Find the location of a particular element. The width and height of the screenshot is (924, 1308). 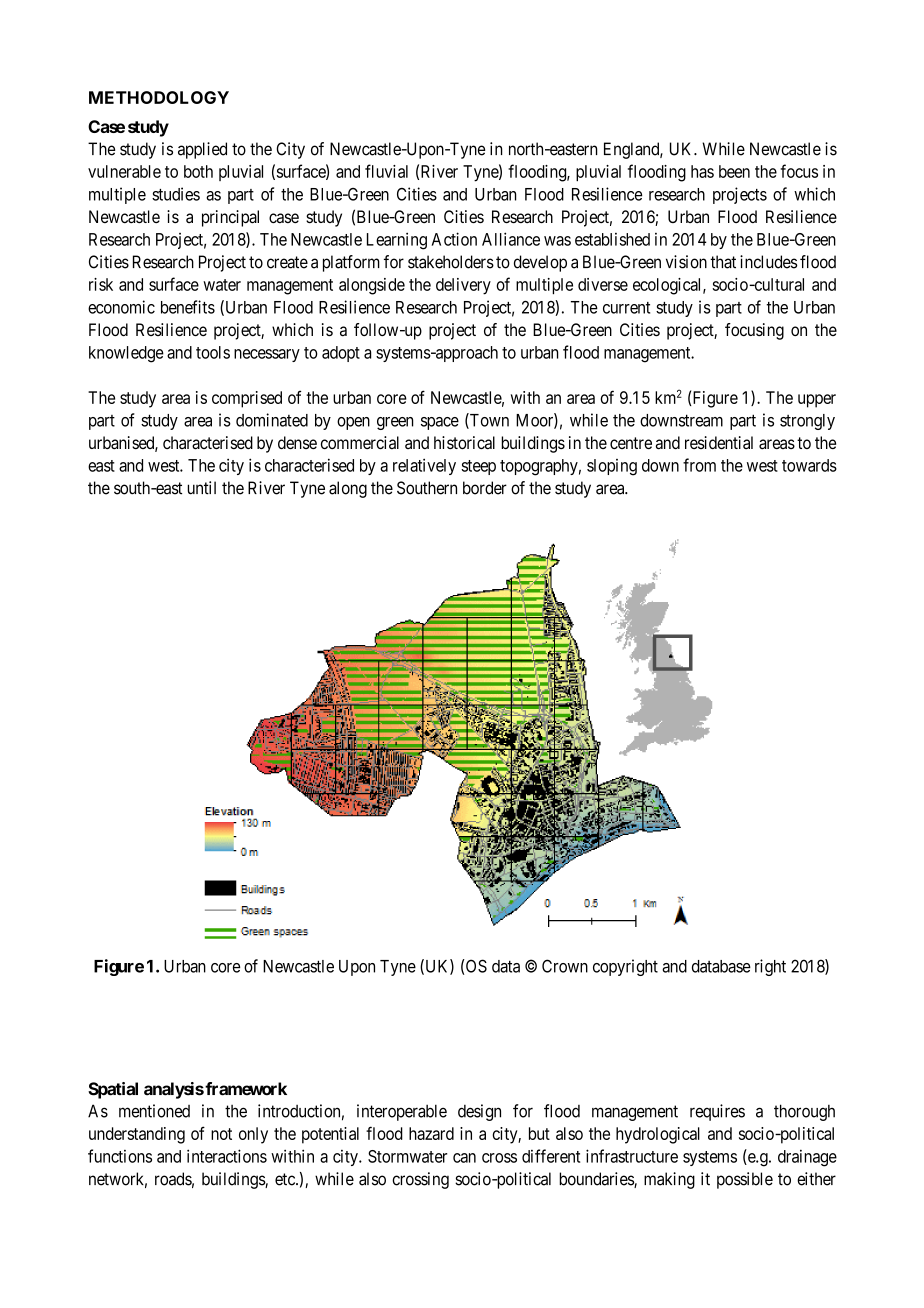

Alliance is located at coordinates (511, 239).
